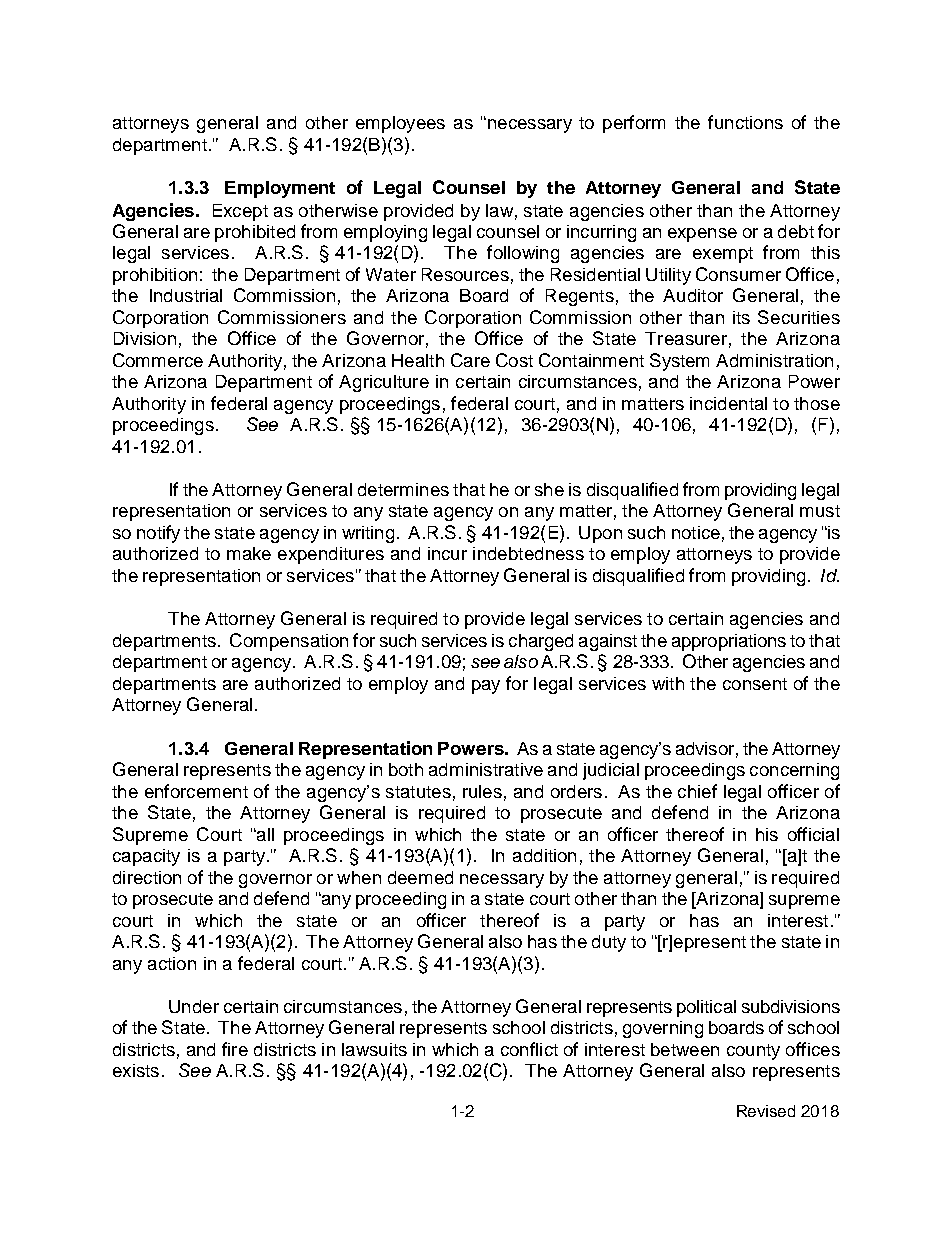  I want to click on following, so click(523, 254).
